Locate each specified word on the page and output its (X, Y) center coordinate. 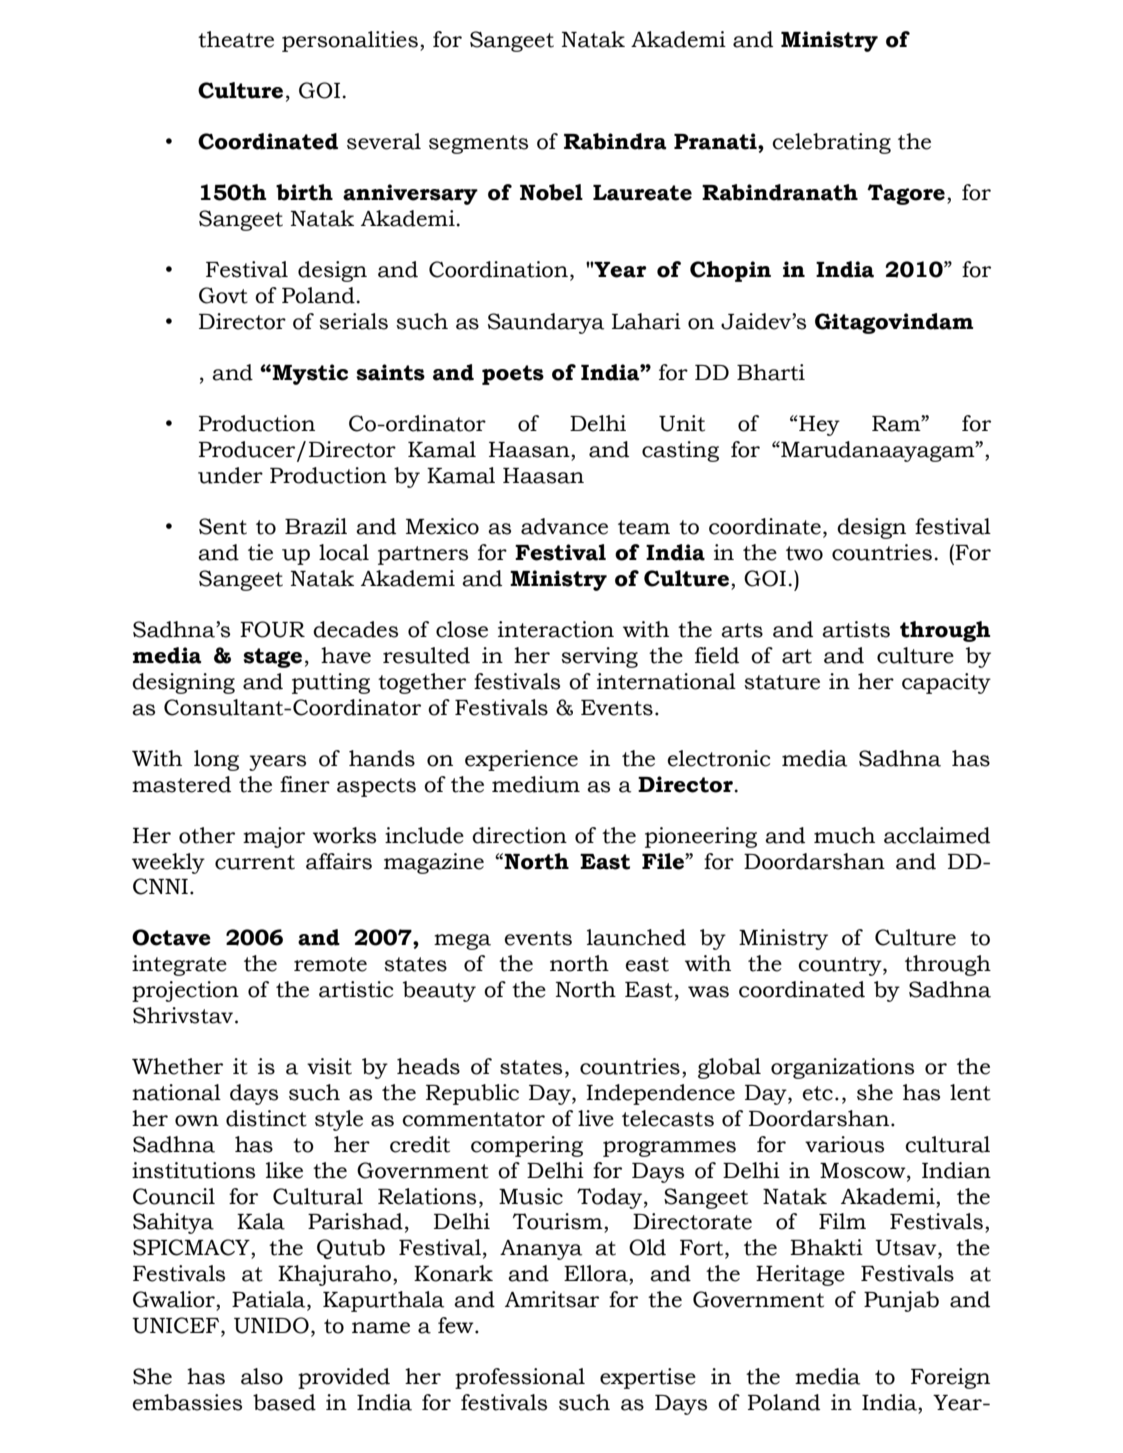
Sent (223, 526)
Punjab (901, 1301)
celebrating (831, 143)
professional (520, 1378)
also (262, 1376)
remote (330, 964)
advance (564, 526)
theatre (236, 39)
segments (478, 144)
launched (636, 937)
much (844, 835)
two (804, 553)
